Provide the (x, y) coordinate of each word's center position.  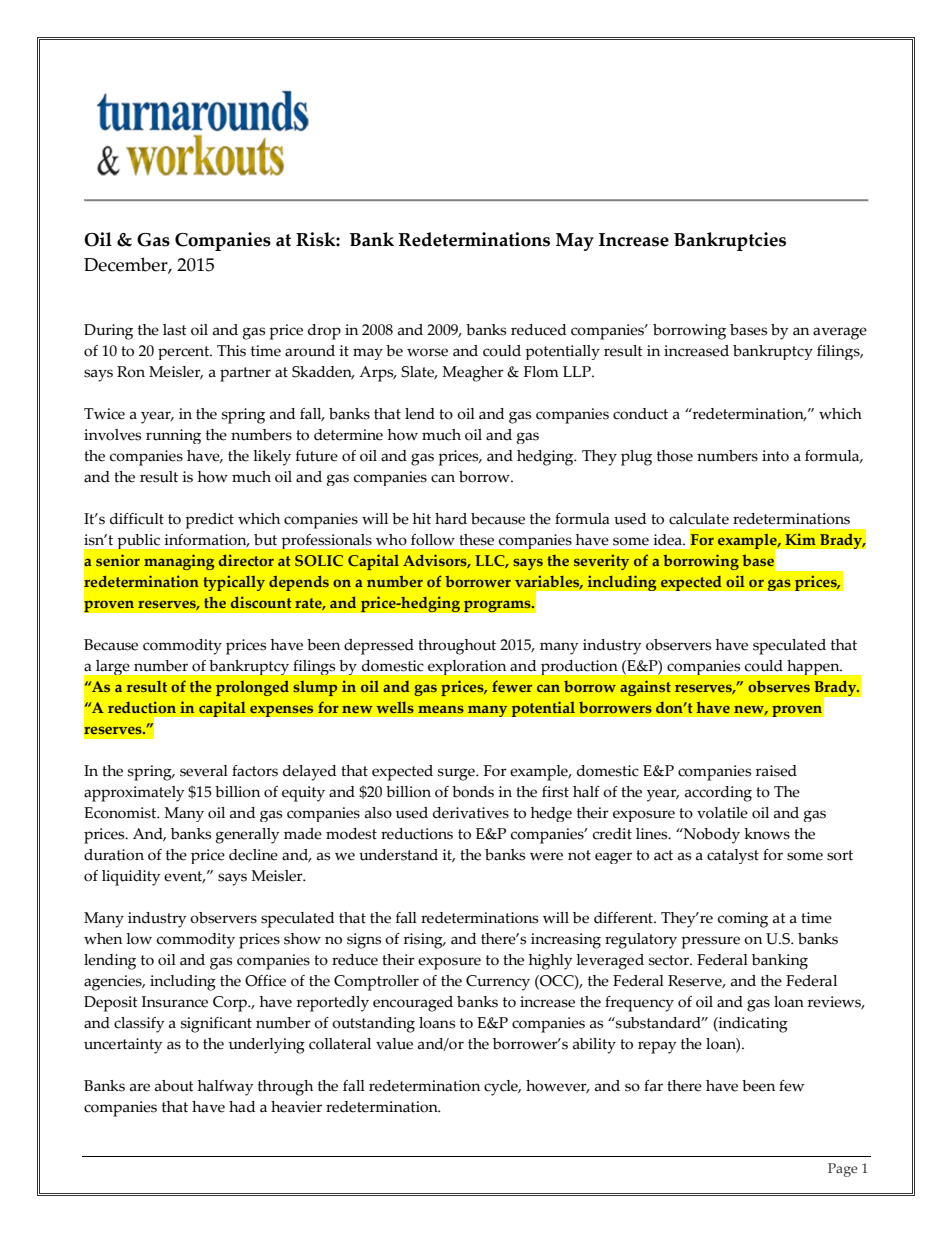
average (840, 333)
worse (427, 352)
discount (261, 602)
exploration (467, 667)
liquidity (131, 878)
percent (184, 353)
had (242, 1107)
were (546, 856)
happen (815, 667)
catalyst (733, 856)
